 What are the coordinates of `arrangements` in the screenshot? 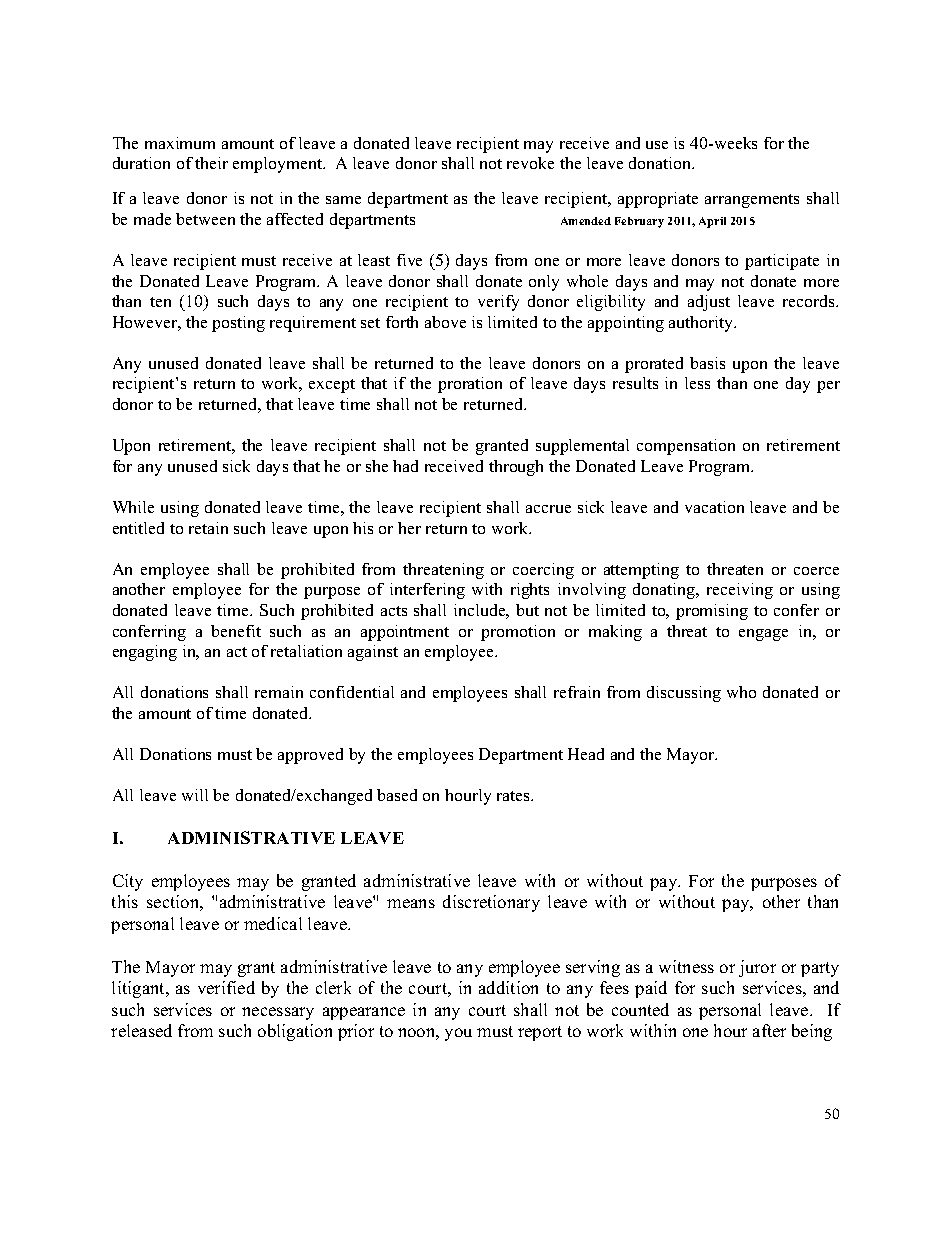 It's located at (752, 201).
